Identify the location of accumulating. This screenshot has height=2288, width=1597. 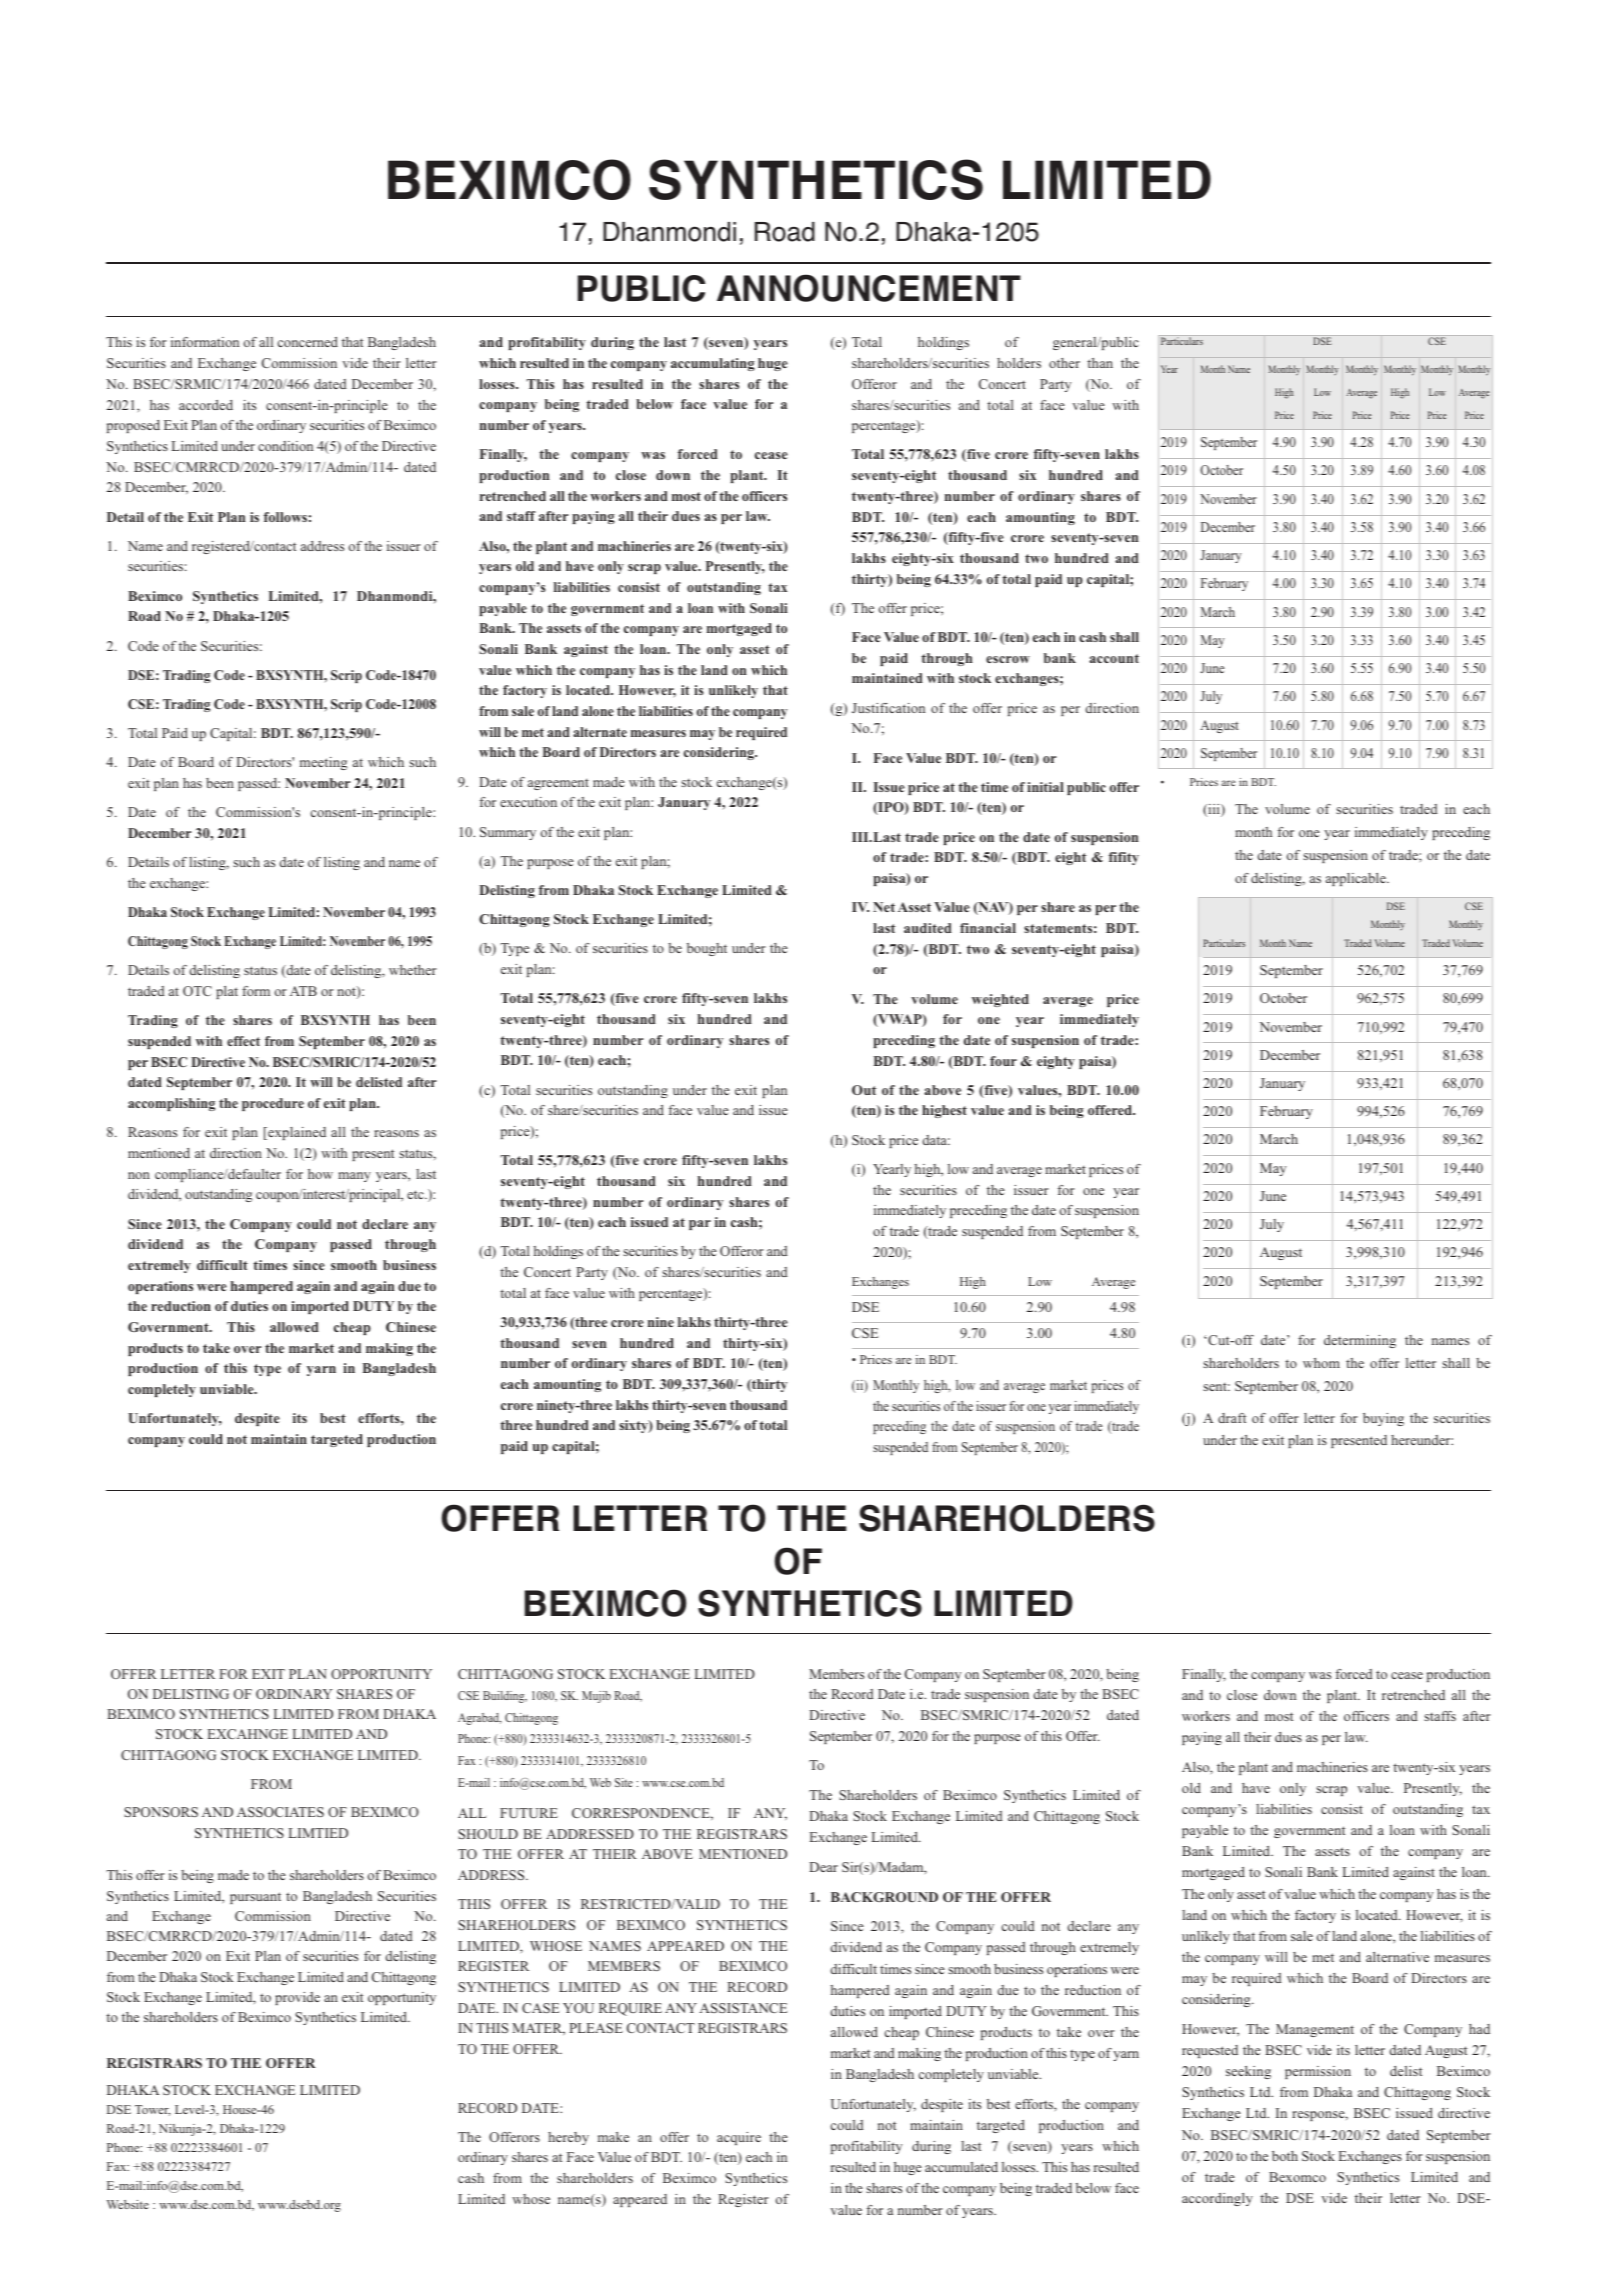
(713, 364).
